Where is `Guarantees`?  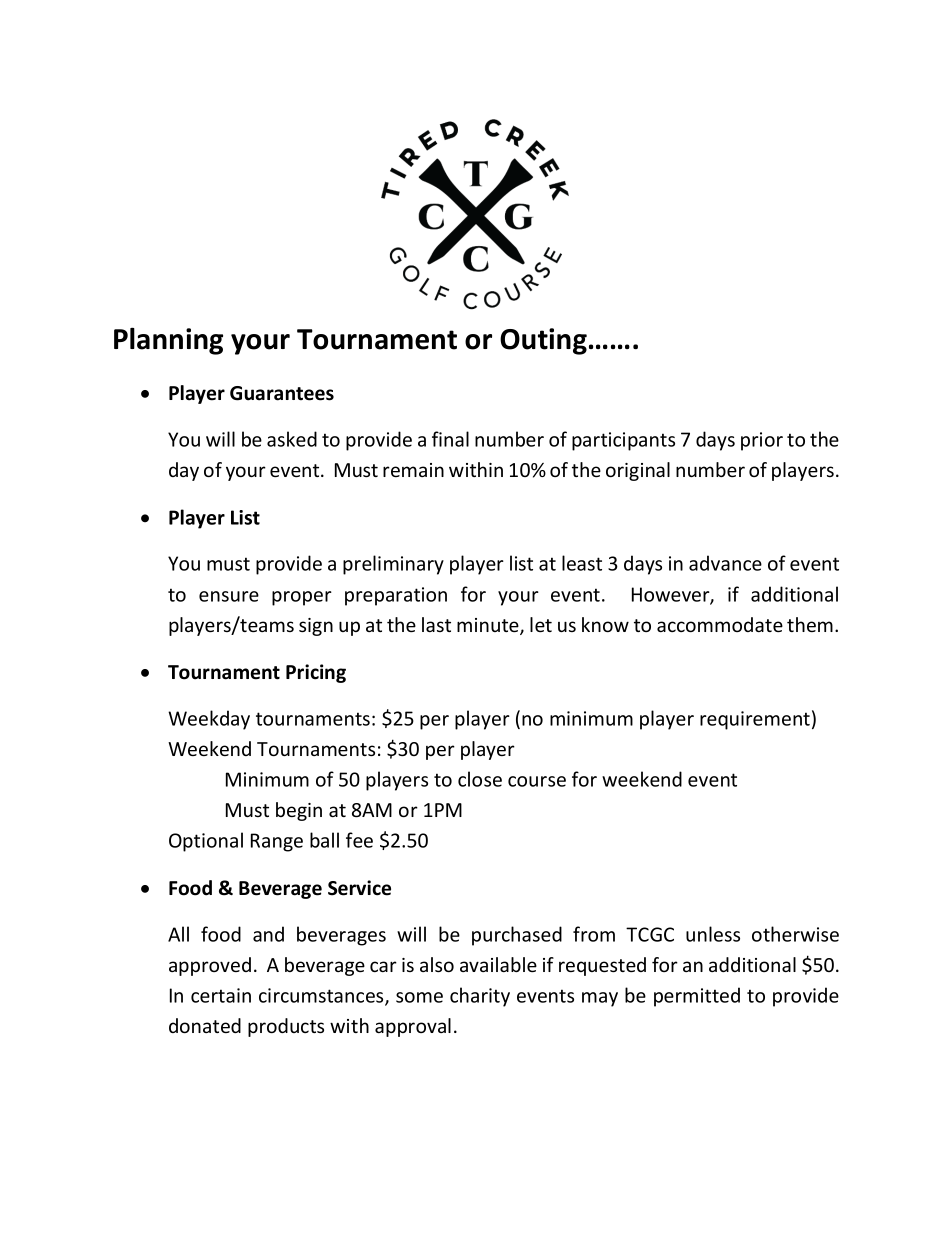 Guarantees is located at coordinates (282, 393).
